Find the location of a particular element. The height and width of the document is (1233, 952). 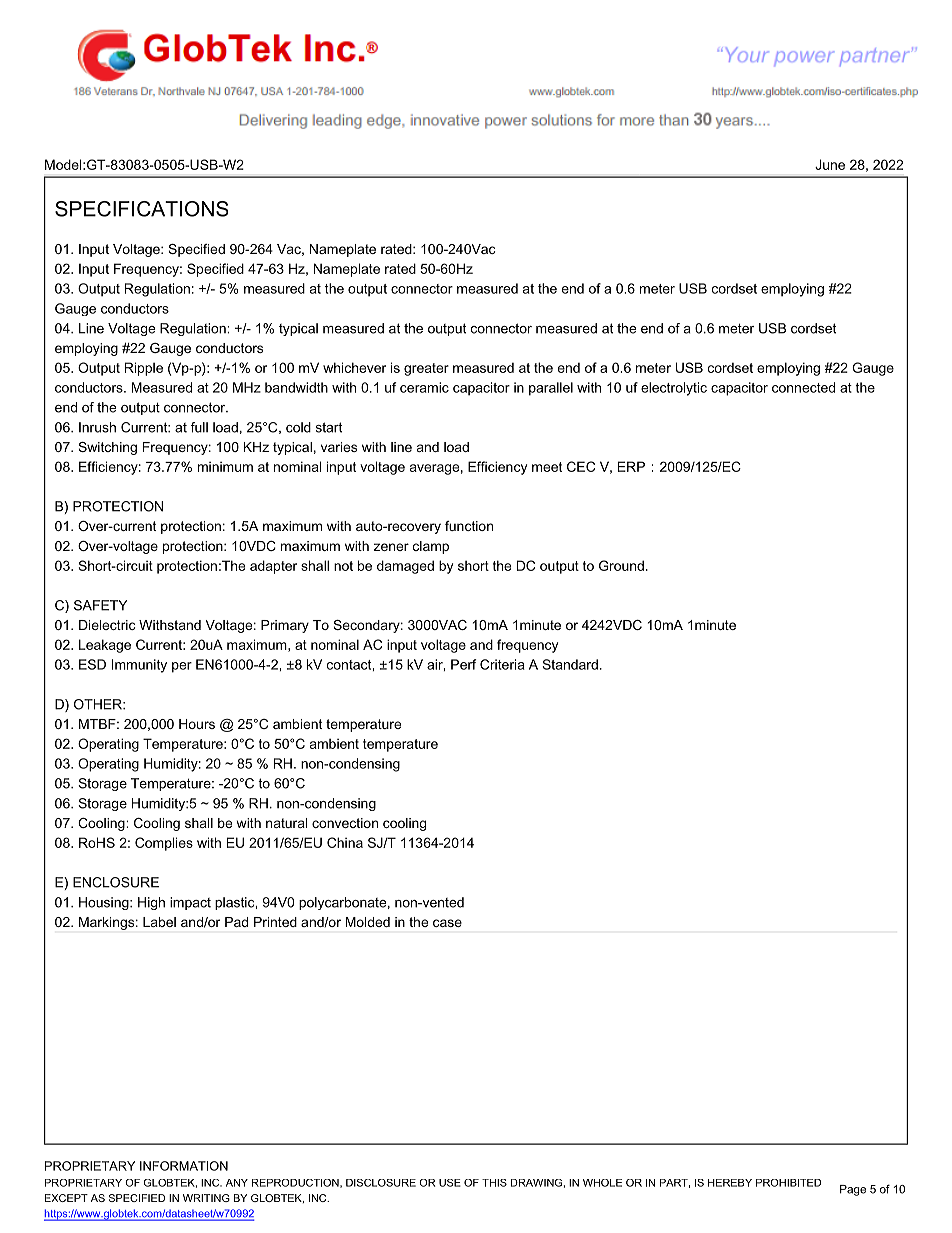

SPECIFICATIONS is located at coordinates (141, 209).
